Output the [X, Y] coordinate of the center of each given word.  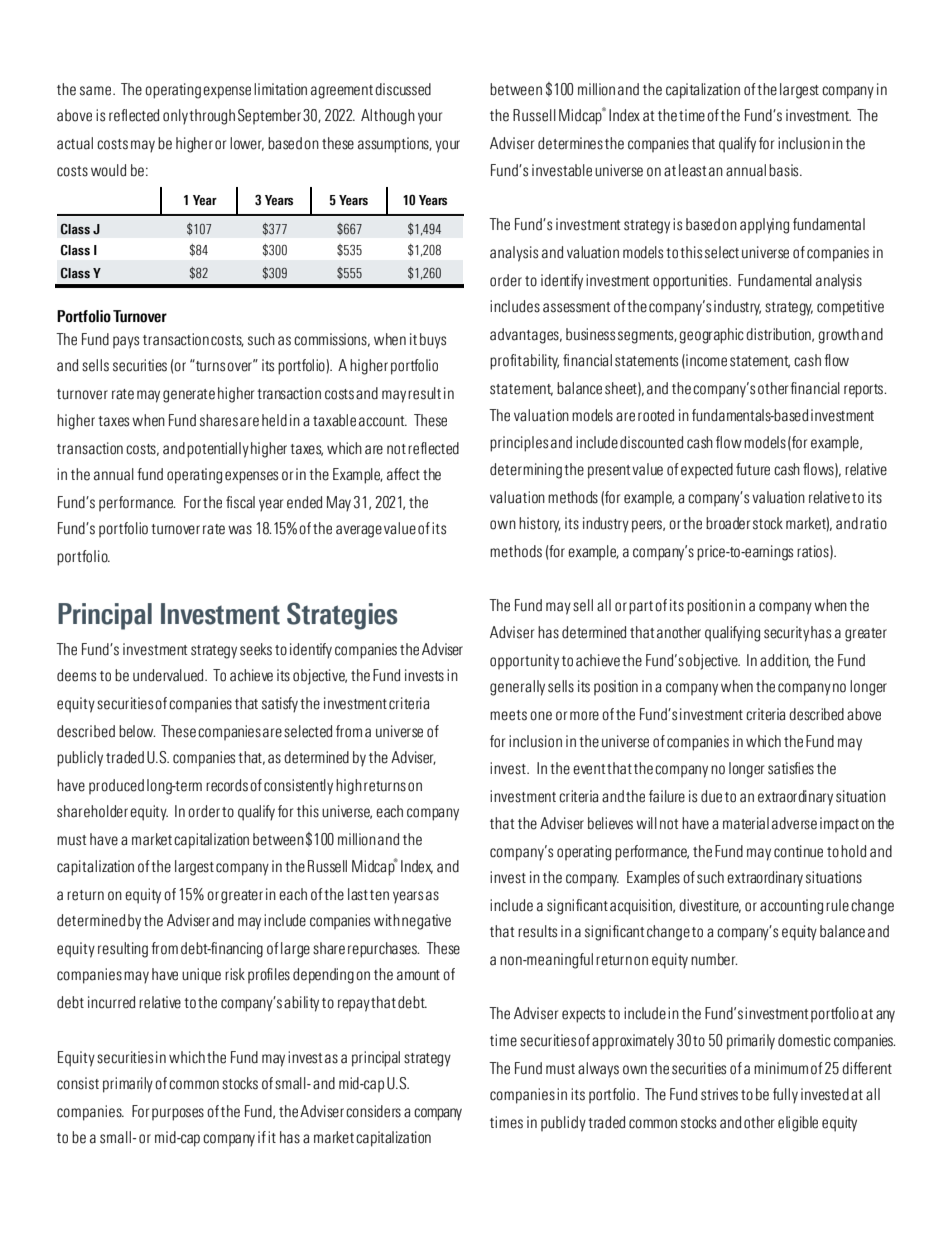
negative [426, 922]
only [175, 117]
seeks [256, 649]
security [786, 634]
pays [126, 342]
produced [116, 786]
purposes [178, 1114]
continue [798, 851]
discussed [403, 89]
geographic [711, 336]
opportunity [524, 662]
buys [433, 341]
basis [785, 170]
